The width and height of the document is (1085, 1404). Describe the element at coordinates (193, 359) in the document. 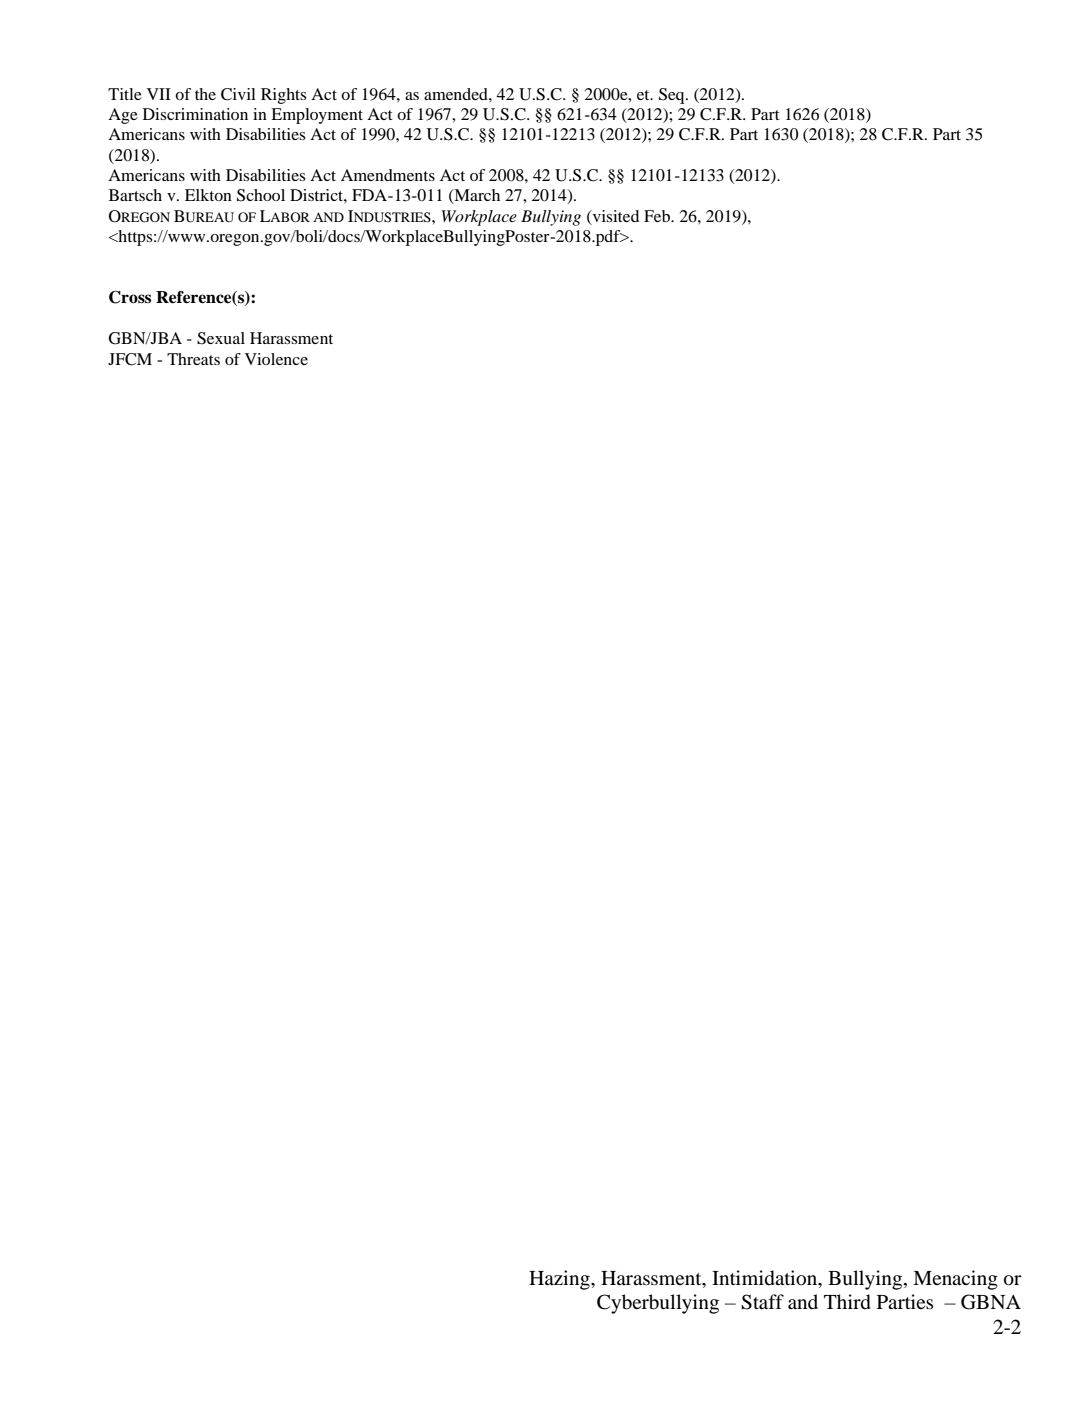

I see `Threats` at that location.
